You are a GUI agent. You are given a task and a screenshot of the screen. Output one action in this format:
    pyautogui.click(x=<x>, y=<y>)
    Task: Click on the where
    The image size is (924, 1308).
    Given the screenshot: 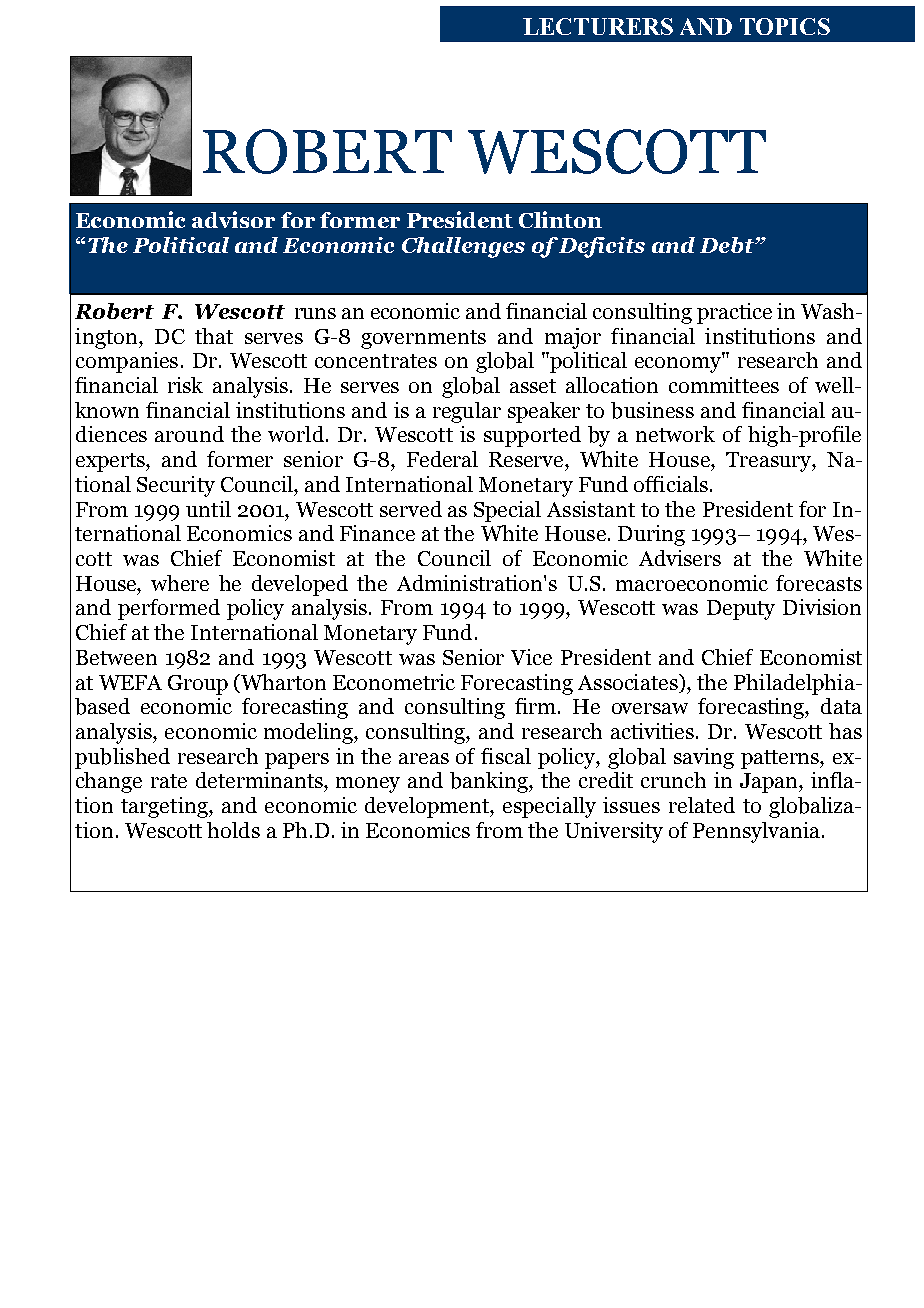 What is the action you would take?
    pyautogui.click(x=180, y=583)
